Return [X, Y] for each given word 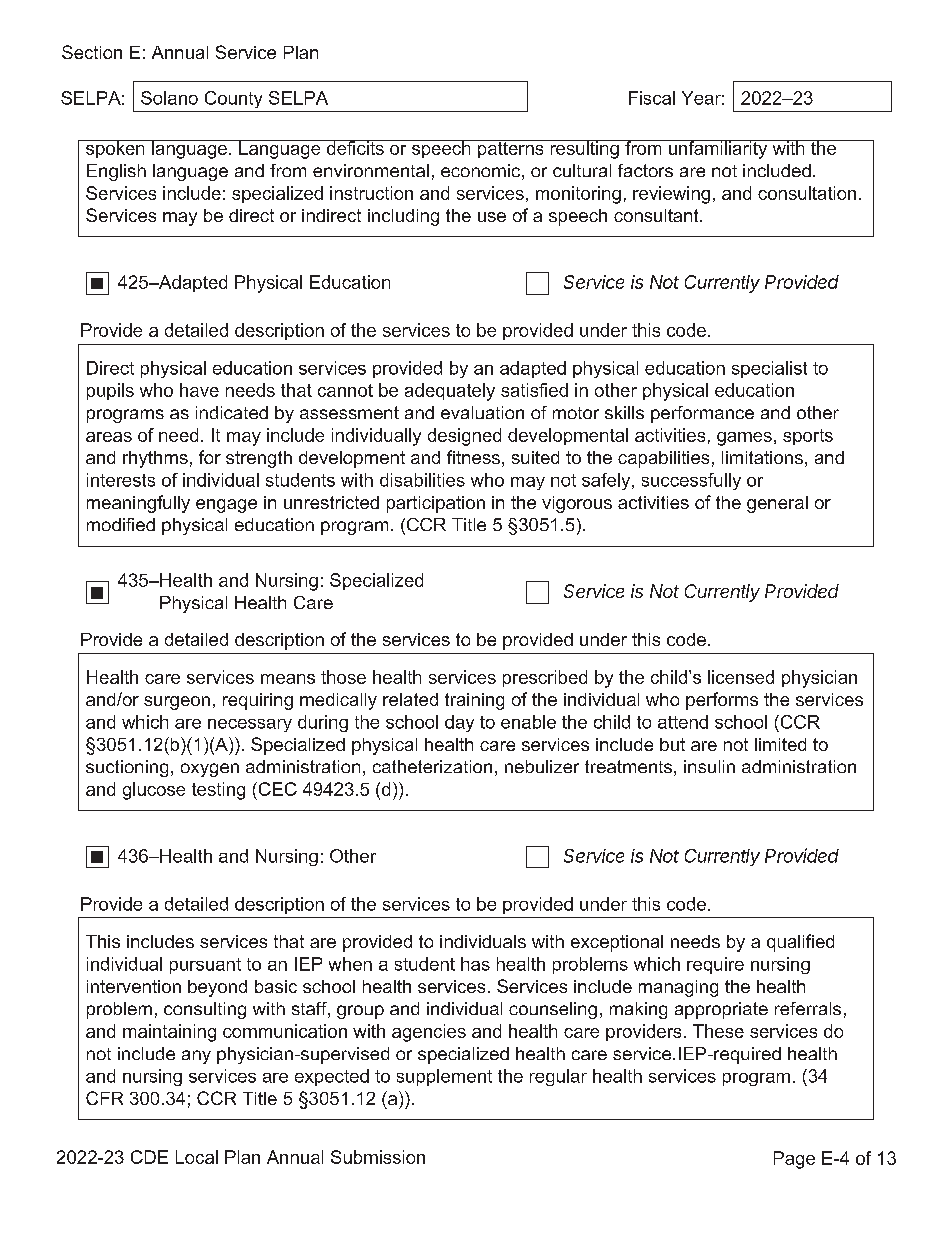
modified [121, 524]
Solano [169, 98]
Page [794, 1160]
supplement [444, 1077]
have [199, 390]
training [474, 701]
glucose [154, 791]
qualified [800, 943]
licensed [741, 677]
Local [197, 1157]
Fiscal [652, 98]
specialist [769, 369]
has [475, 964]
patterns [511, 149]
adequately [450, 392]
